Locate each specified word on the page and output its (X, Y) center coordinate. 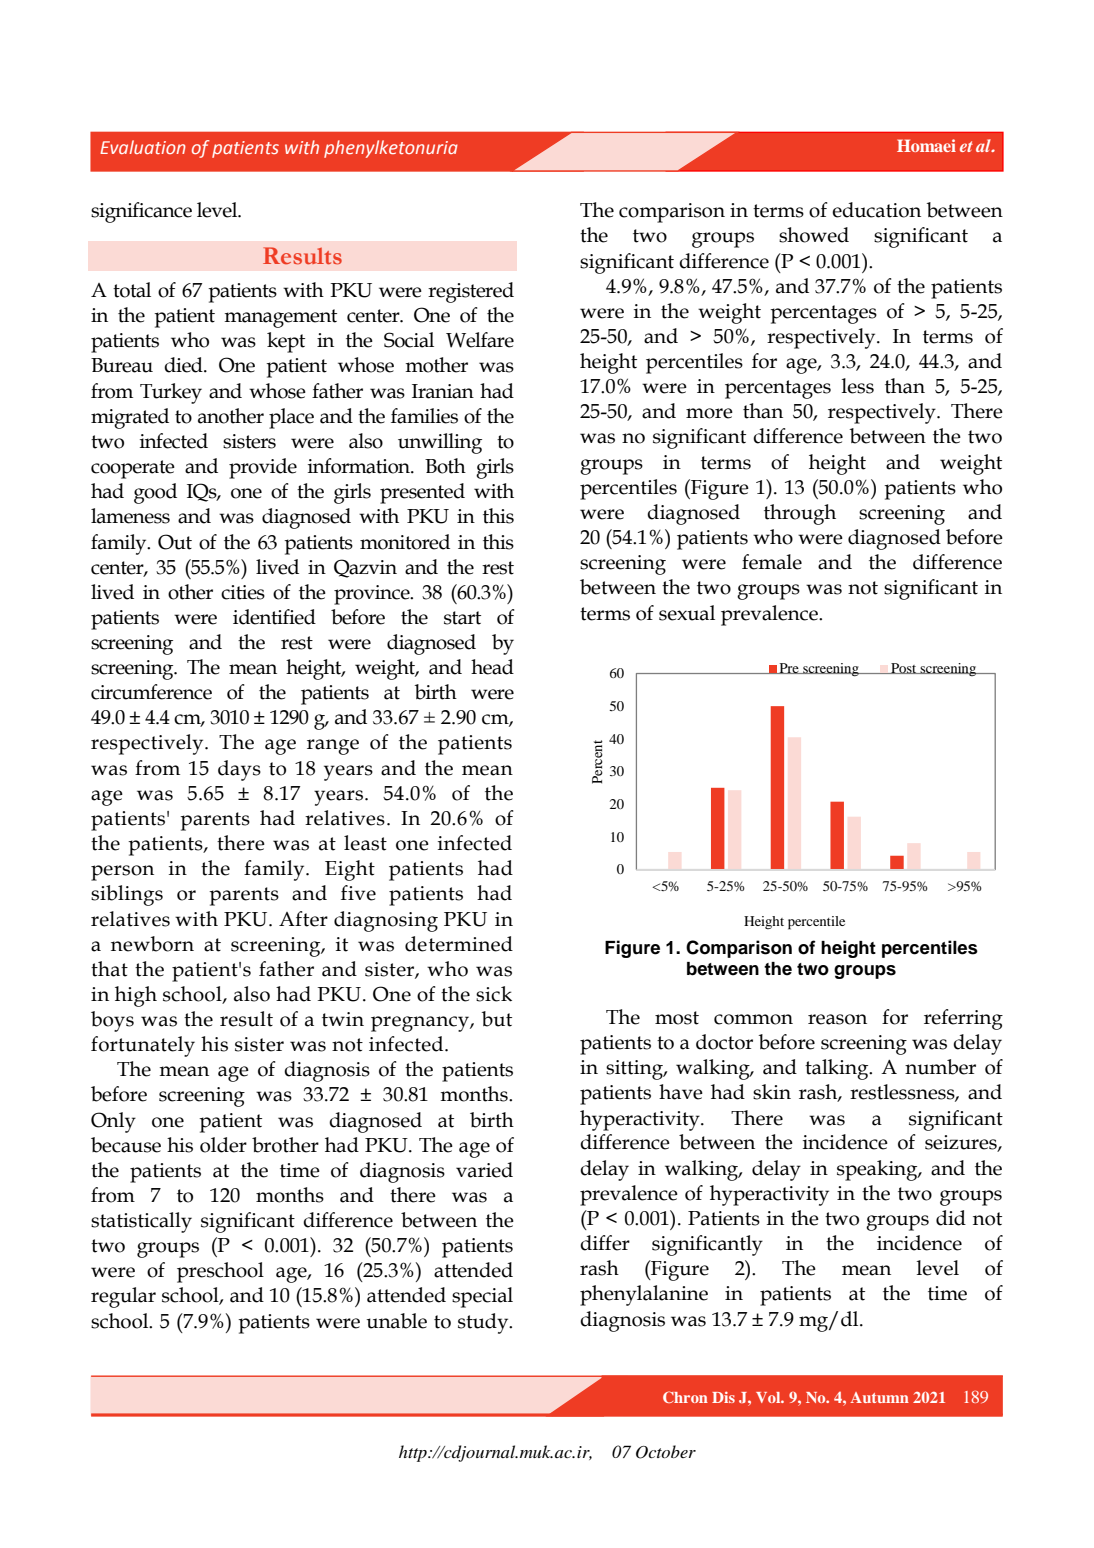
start (462, 618)
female (772, 562)
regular (123, 1297)
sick (494, 994)
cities (243, 592)
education (876, 210)
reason (837, 1019)
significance (141, 212)
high (136, 996)
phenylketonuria (391, 149)
